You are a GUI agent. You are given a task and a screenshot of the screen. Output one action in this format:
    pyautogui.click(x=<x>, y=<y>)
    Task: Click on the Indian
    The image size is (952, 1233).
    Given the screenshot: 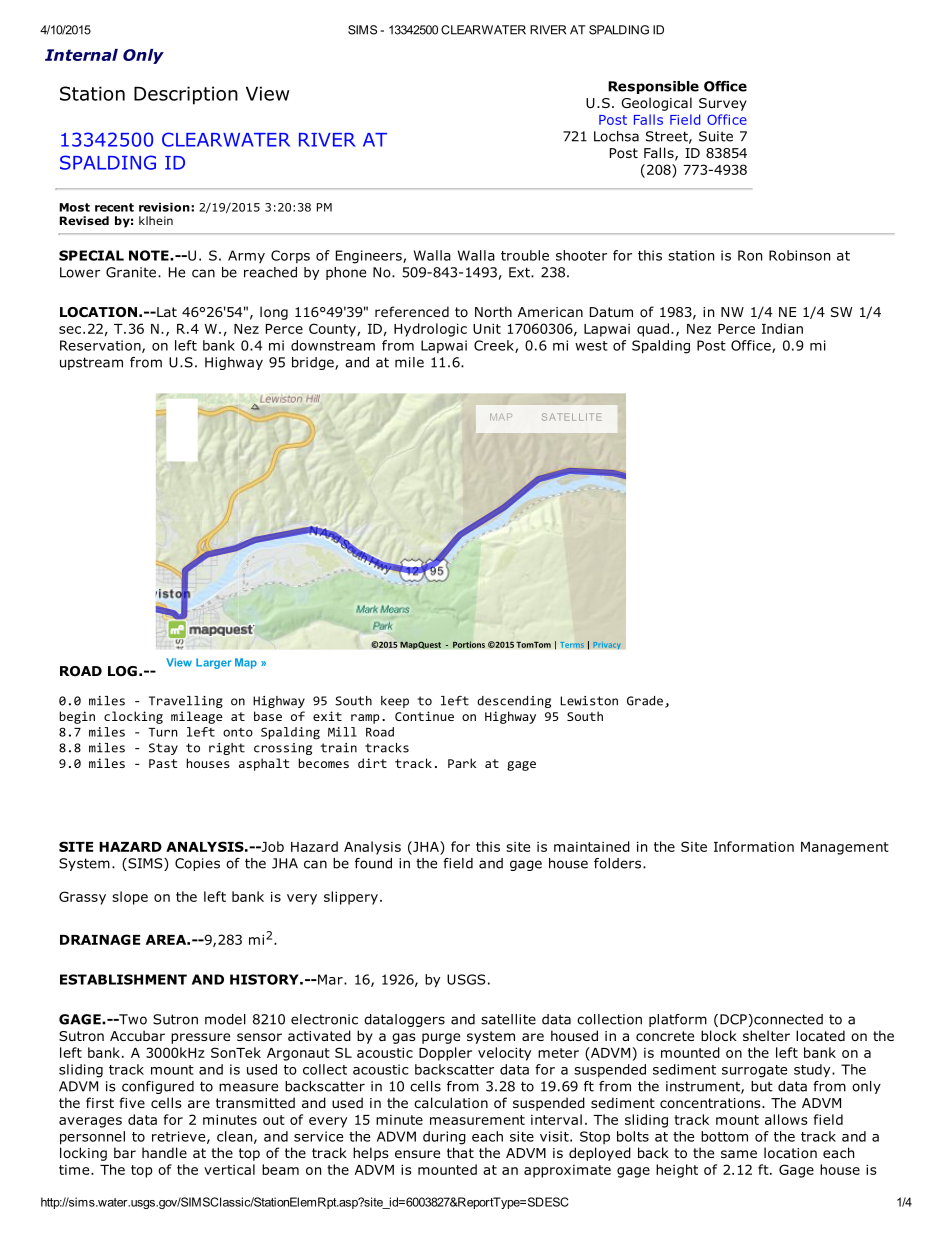 What is the action you would take?
    pyautogui.click(x=782, y=328)
